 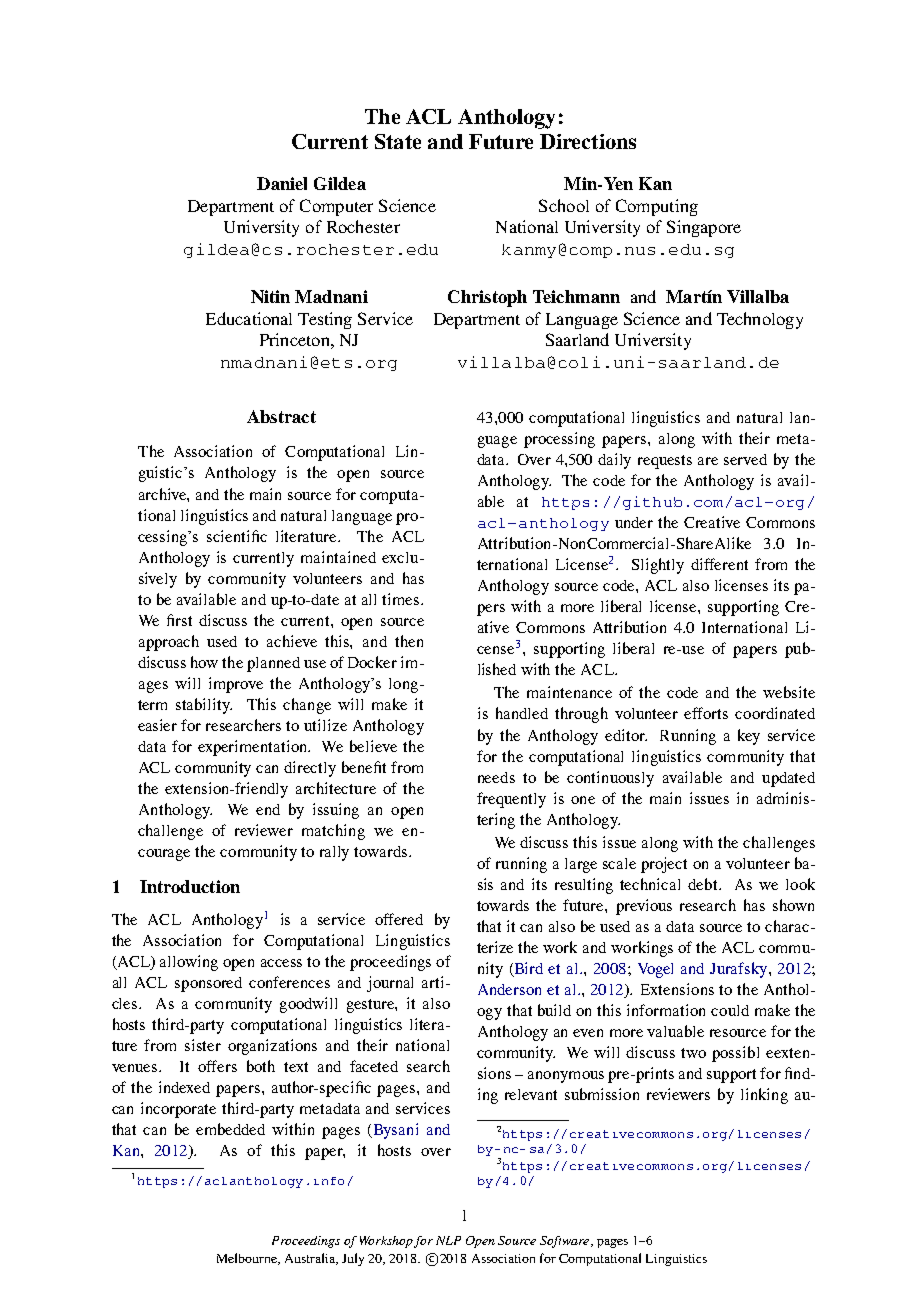 What do you see at coordinates (248, 1259) in the page?
I see `Melbourne` at bounding box center [248, 1259].
